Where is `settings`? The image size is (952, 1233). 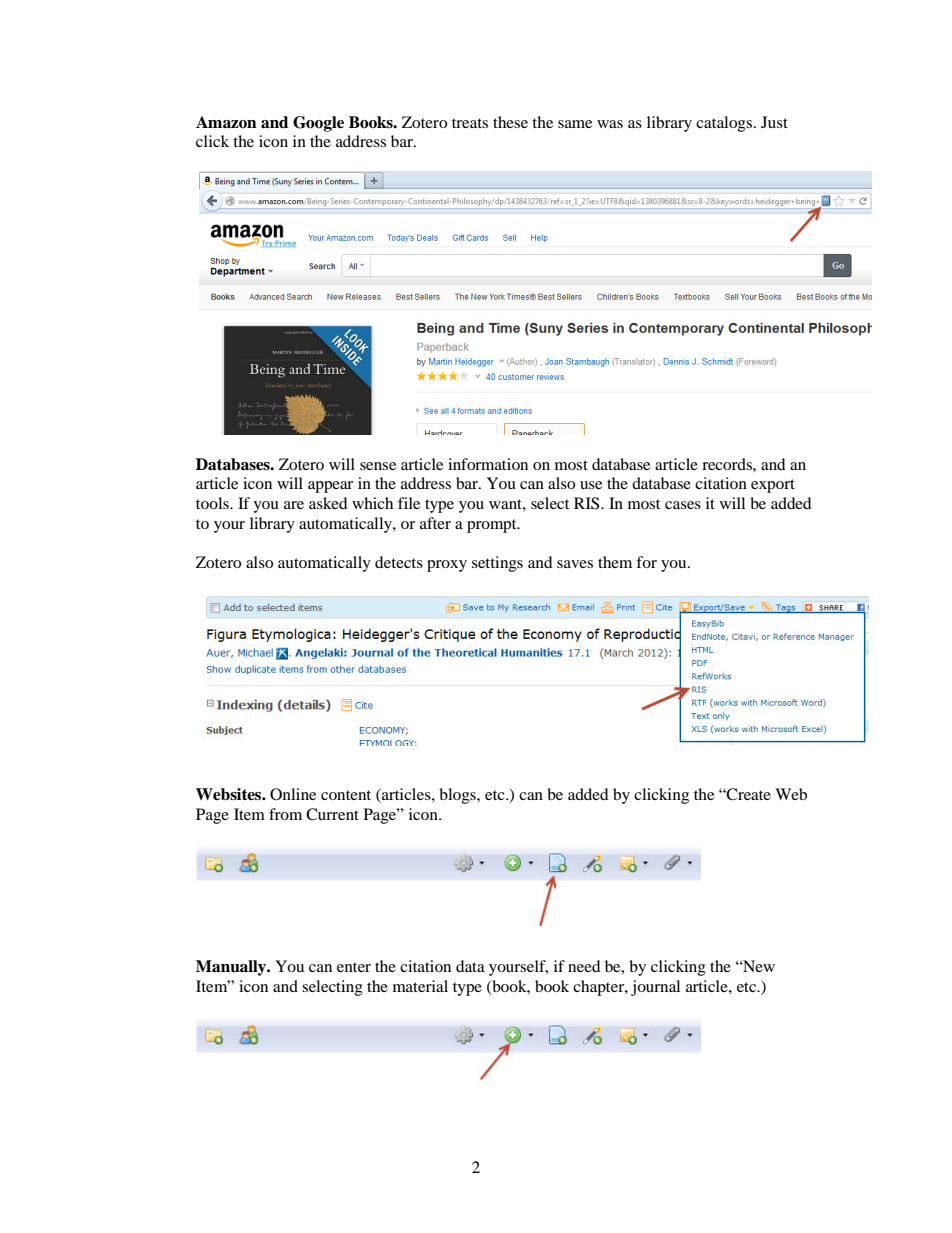 settings is located at coordinates (497, 564).
